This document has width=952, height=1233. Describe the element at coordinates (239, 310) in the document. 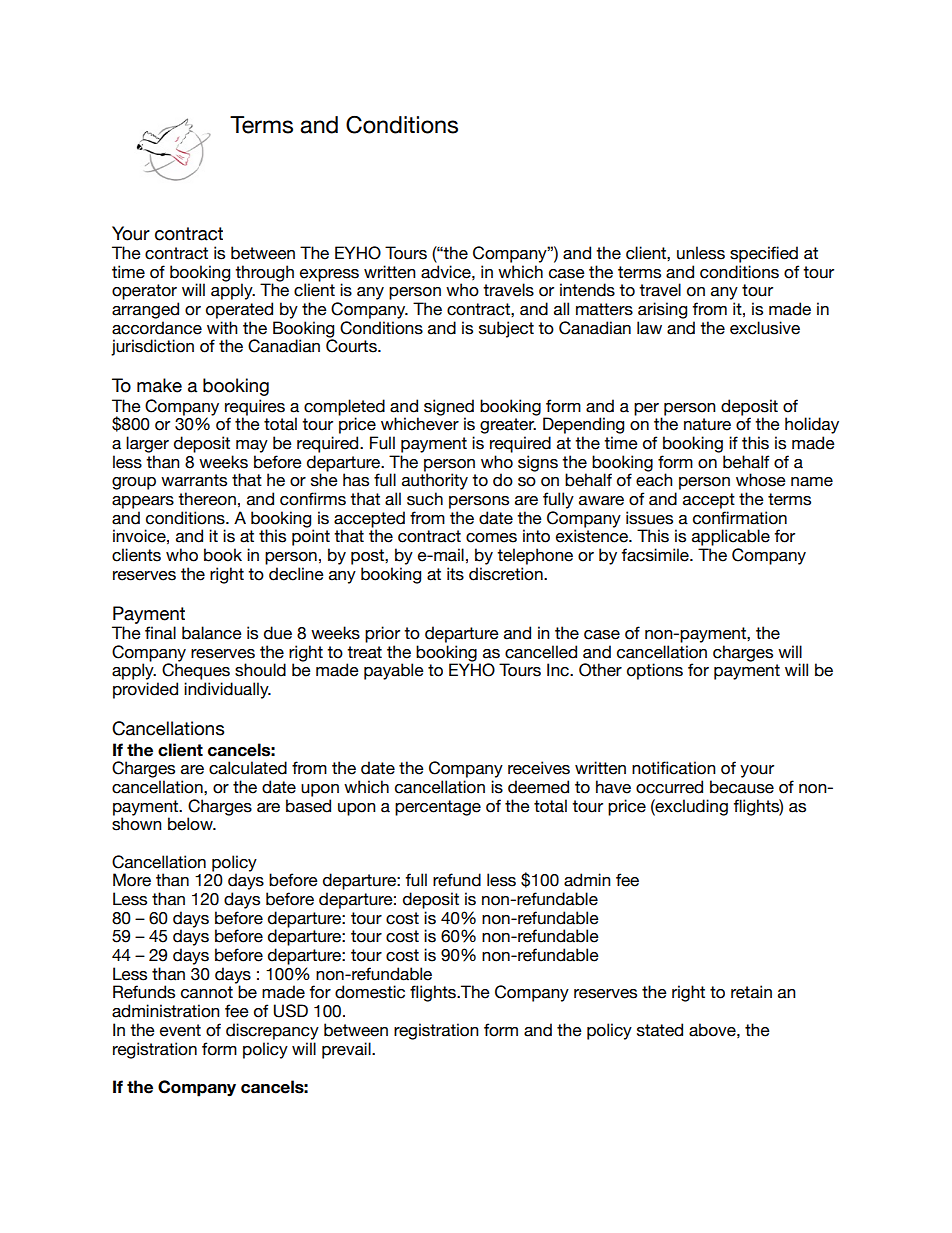

I see `operated` at that location.
